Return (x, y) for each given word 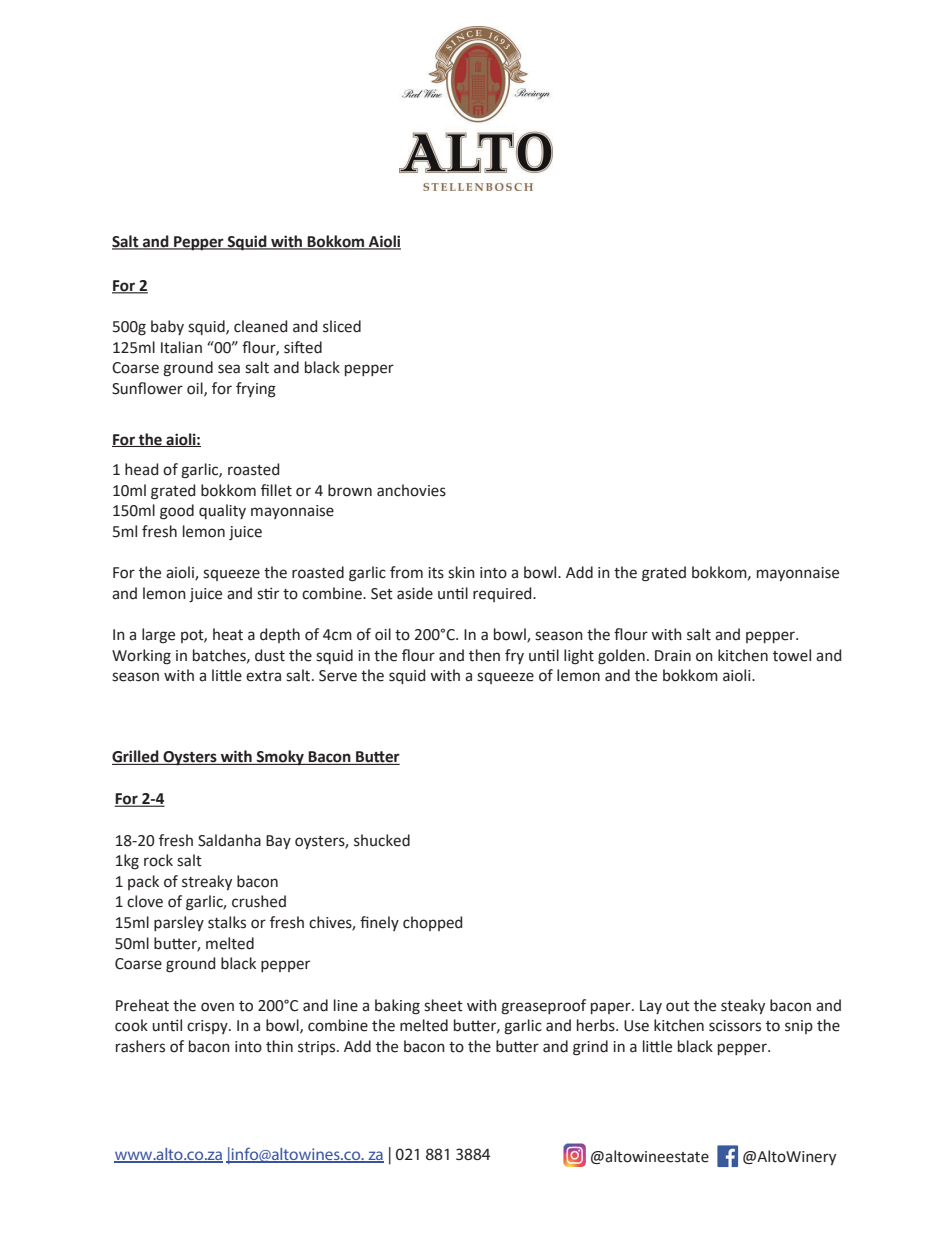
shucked (382, 840)
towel (792, 655)
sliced (342, 326)
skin (461, 572)
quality (222, 511)
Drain (673, 656)
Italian (181, 347)
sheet (443, 1005)
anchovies (411, 490)
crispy (208, 1027)
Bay (278, 842)
